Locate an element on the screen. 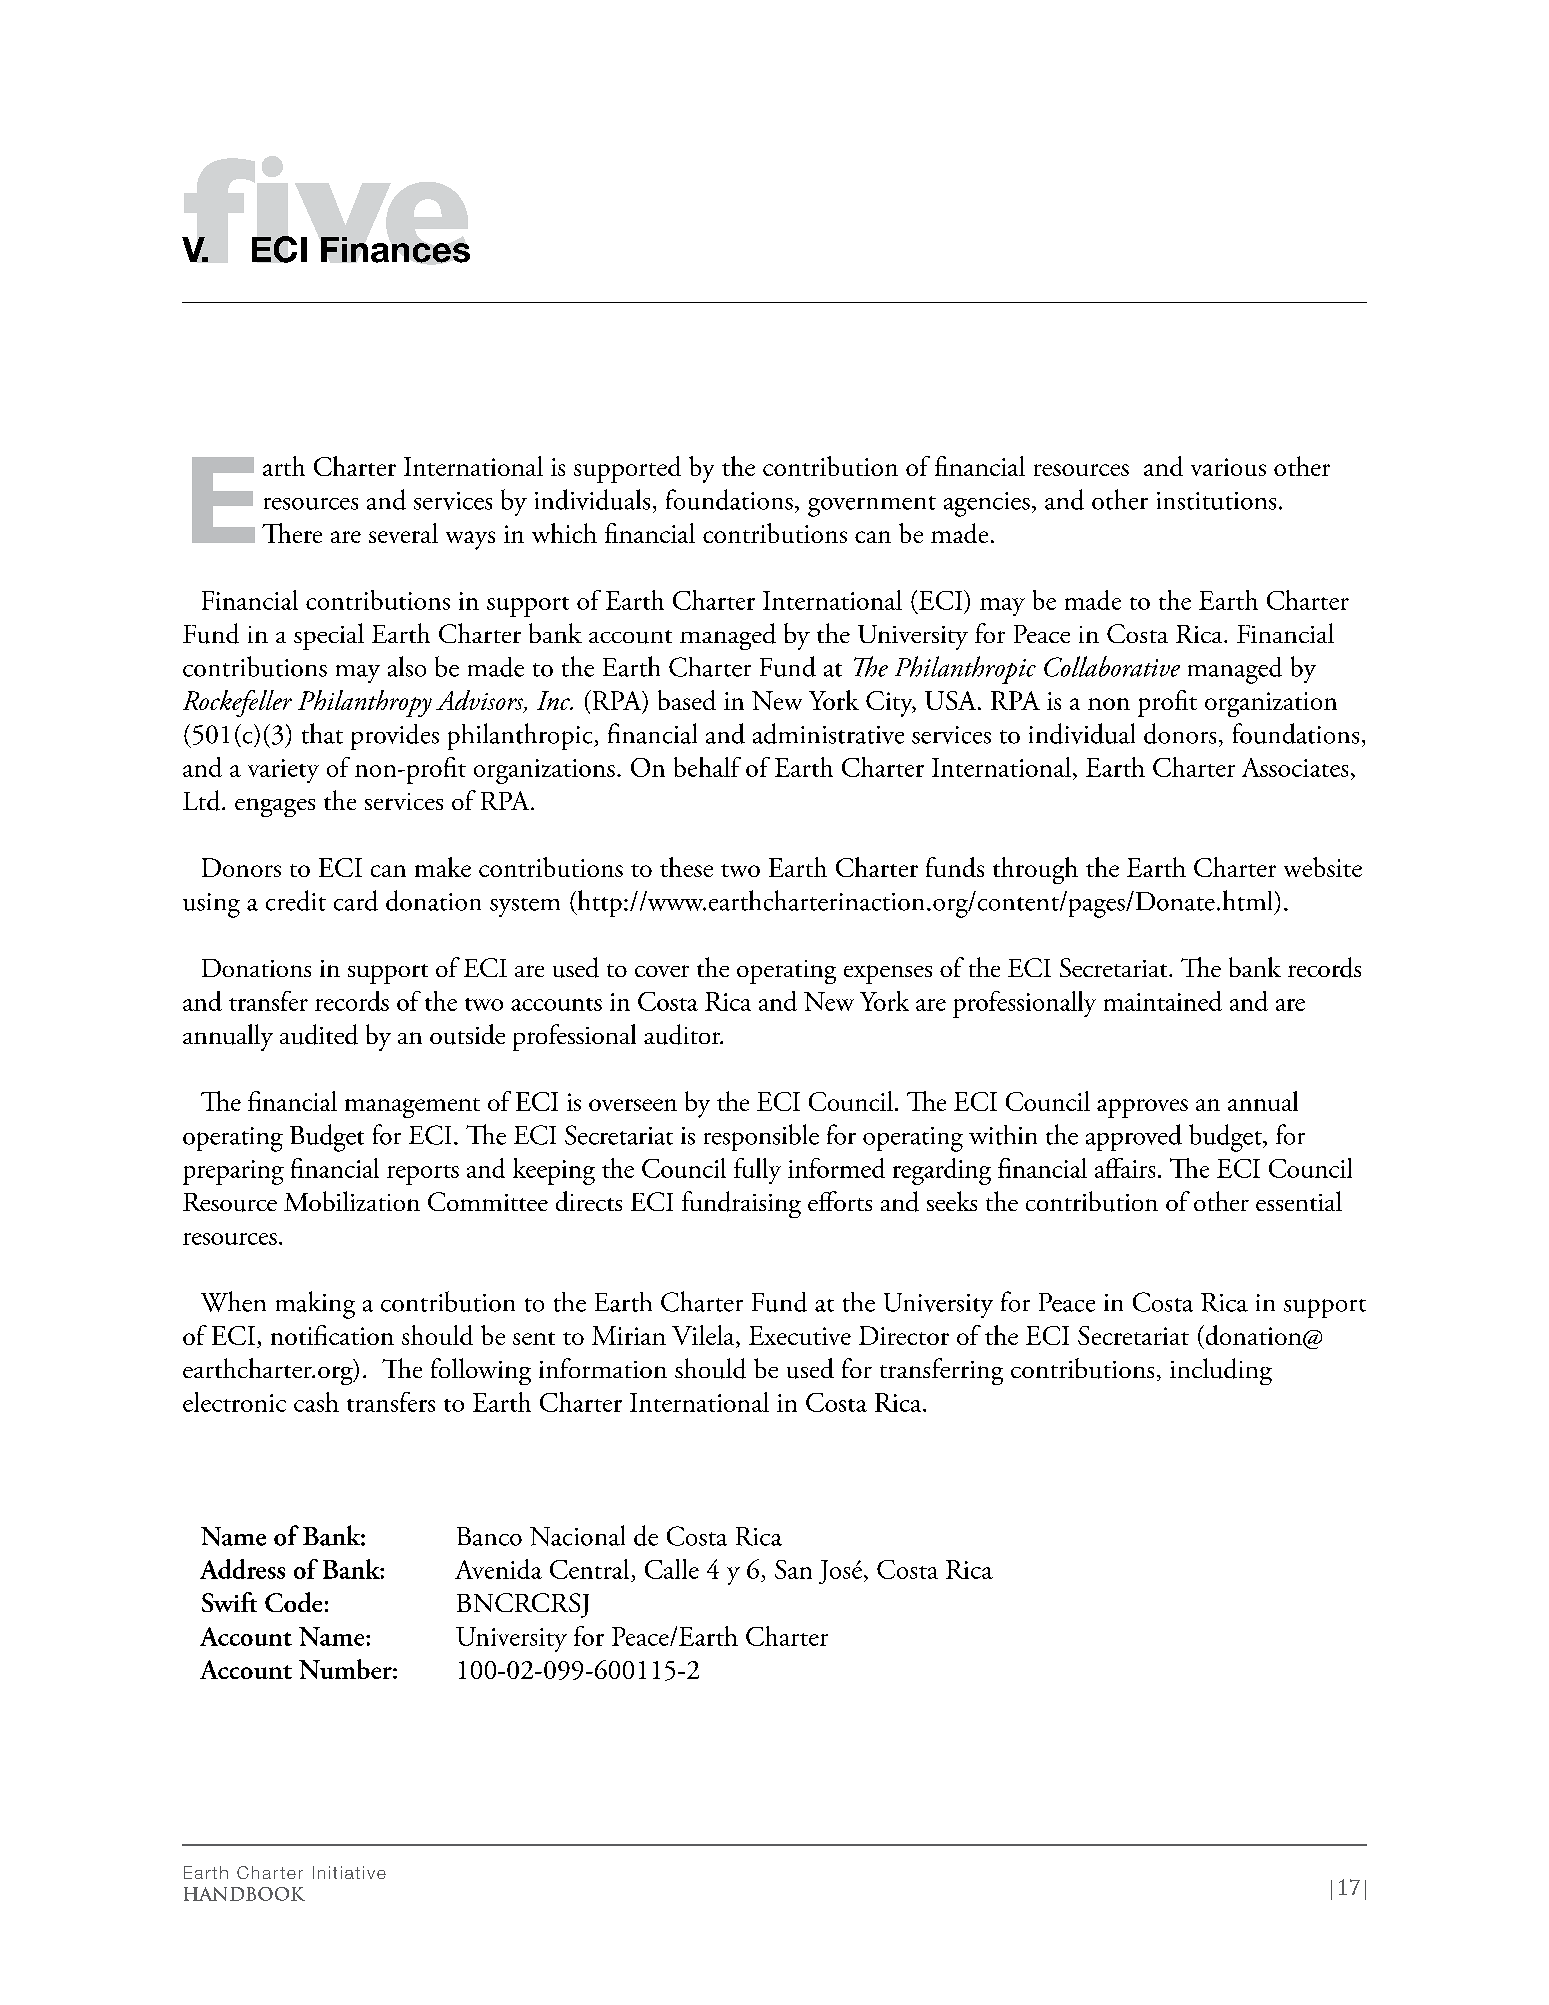 This screenshot has height=2005, width=1549. government is located at coordinates (872, 506).
